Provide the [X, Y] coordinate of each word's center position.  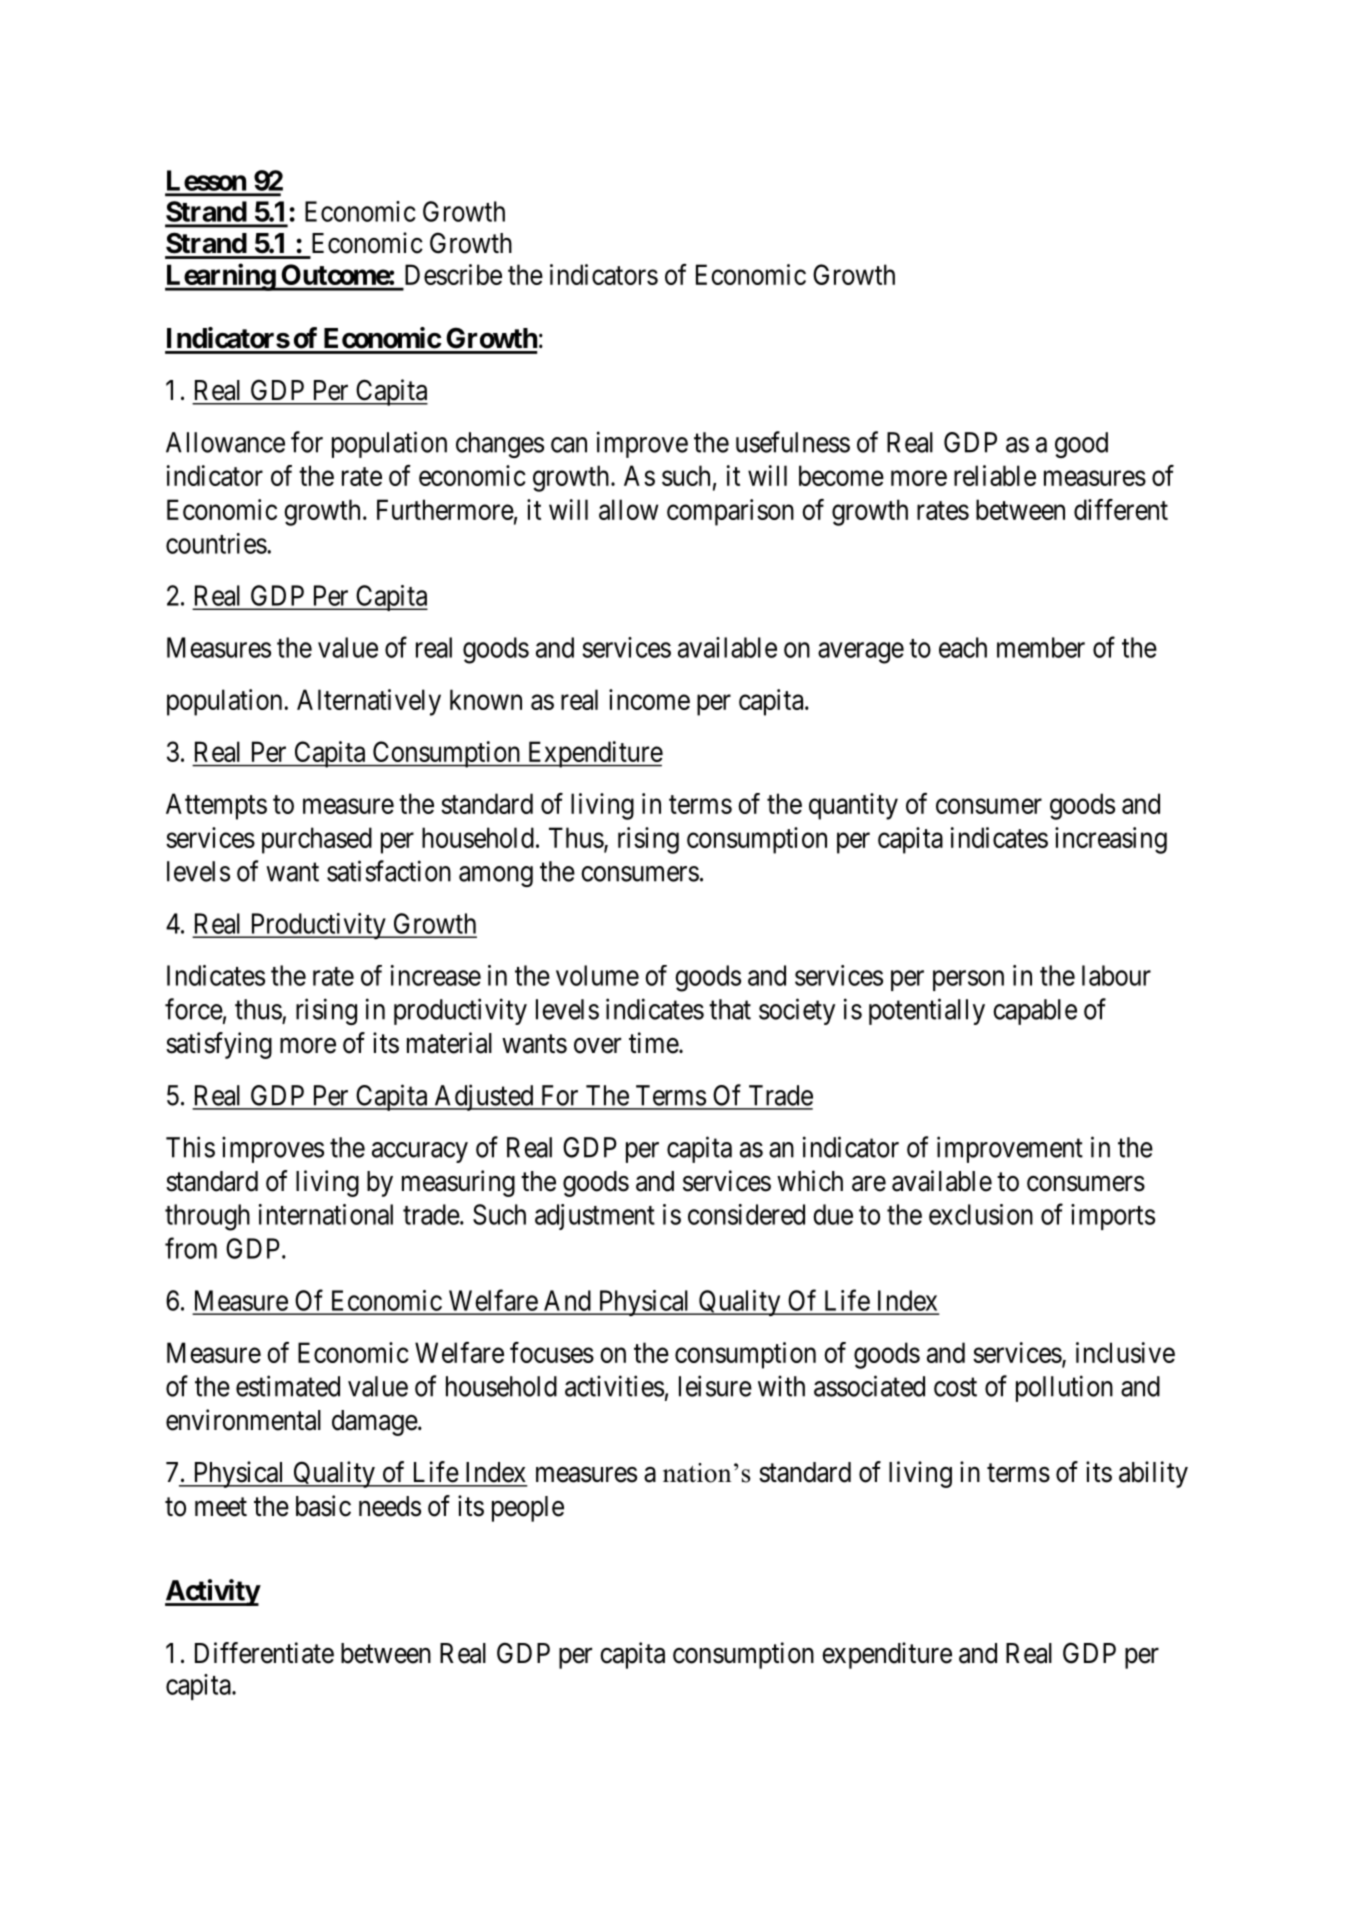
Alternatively [369, 702]
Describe [453, 274]
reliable [995, 475]
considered [746, 1214]
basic [323, 1506]
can [569, 445]
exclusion [981, 1214]
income [649, 699]
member [1041, 647]
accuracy [420, 1152]
